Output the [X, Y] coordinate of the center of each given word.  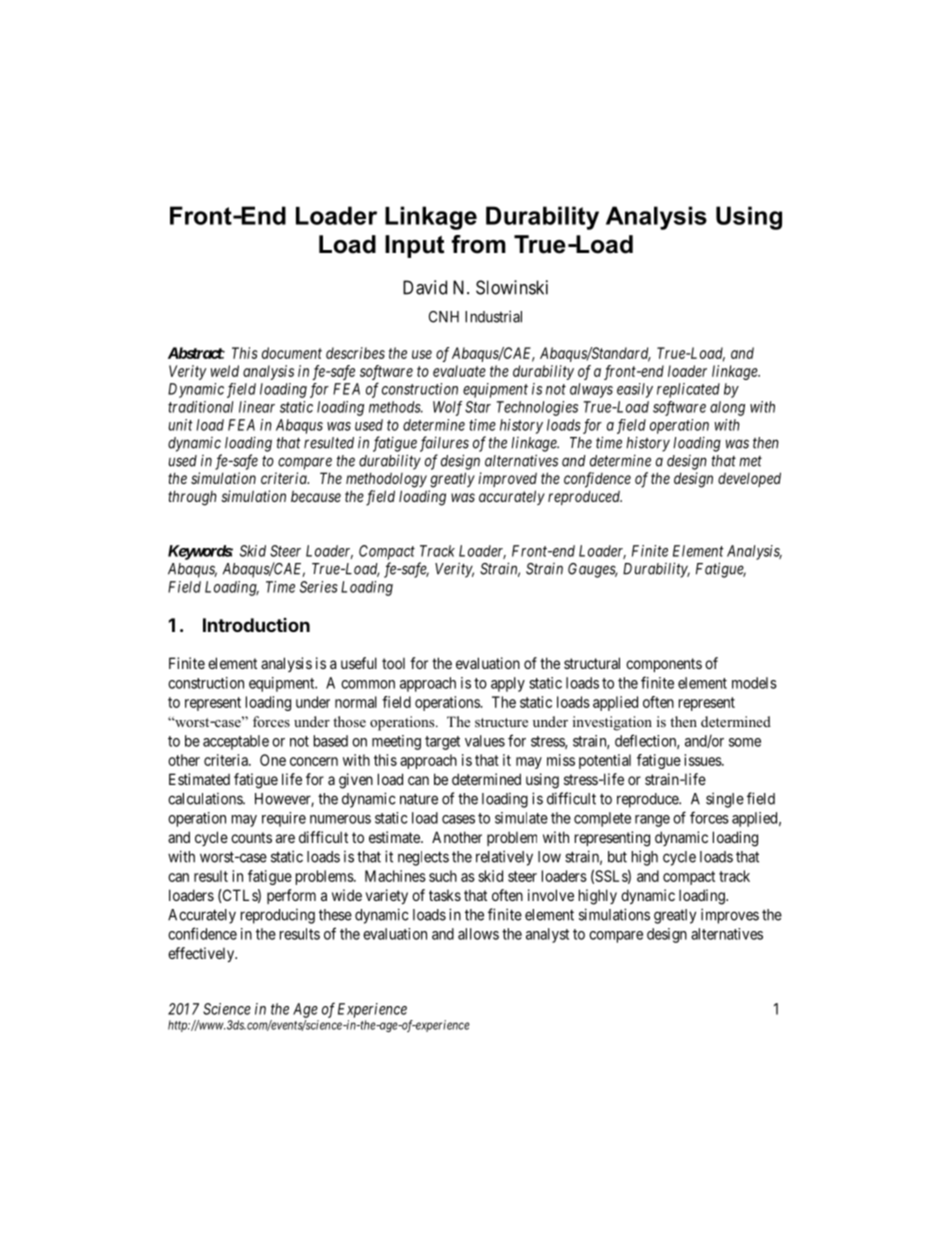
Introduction [256, 625]
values [485, 741]
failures [444, 444]
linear [257, 407]
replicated [688, 390]
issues [703, 760]
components [664, 665]
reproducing [278, 916]
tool [393, 663]
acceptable [236, 742]
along [727, 408]
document [292, 353]
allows [478, 934]
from [478, 244]
